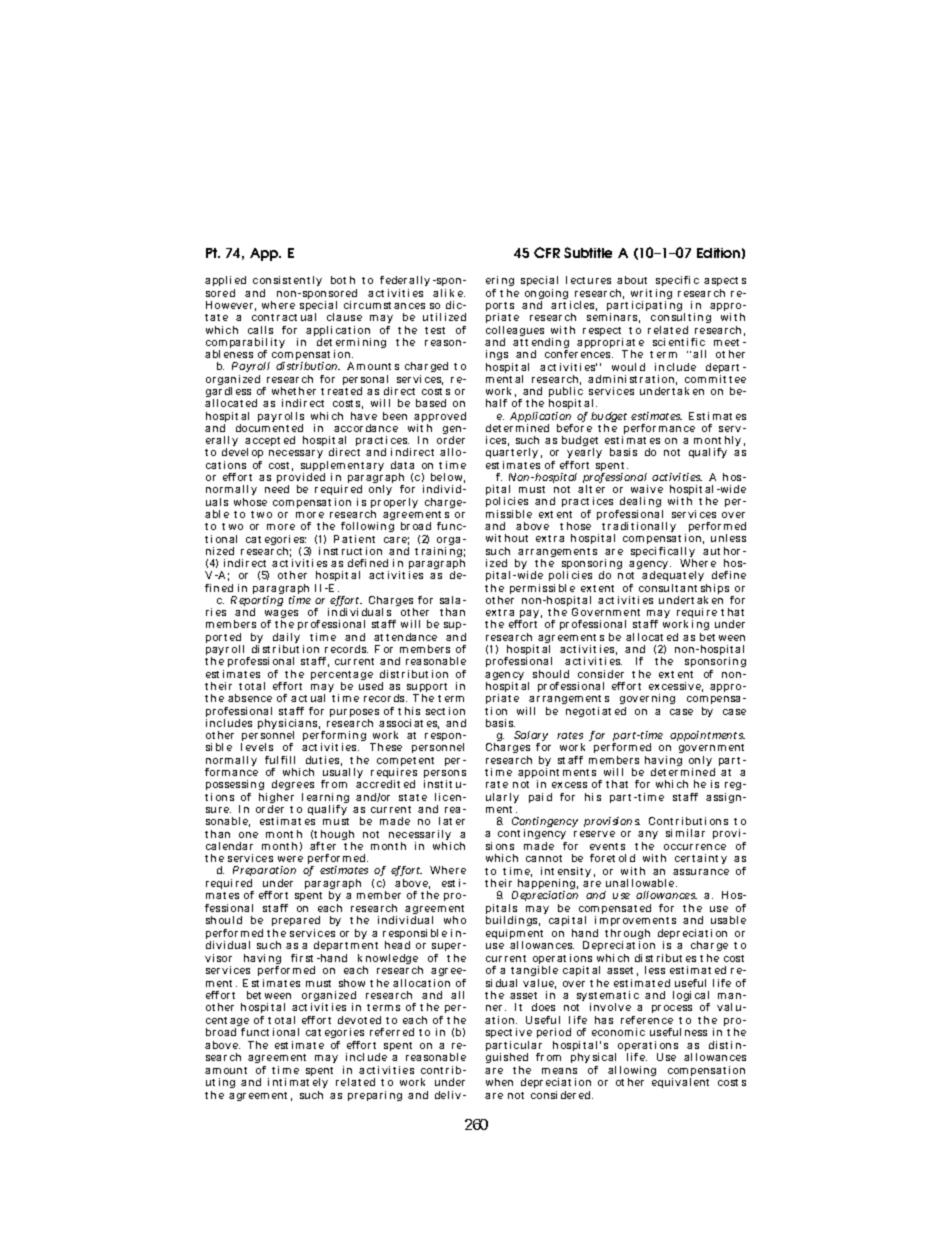 The width and height of the screenshot is (952, 1233). What do you see at coordinates (427, 689) in the screenshot?
I see `support` at bounding box center [427, 689].
